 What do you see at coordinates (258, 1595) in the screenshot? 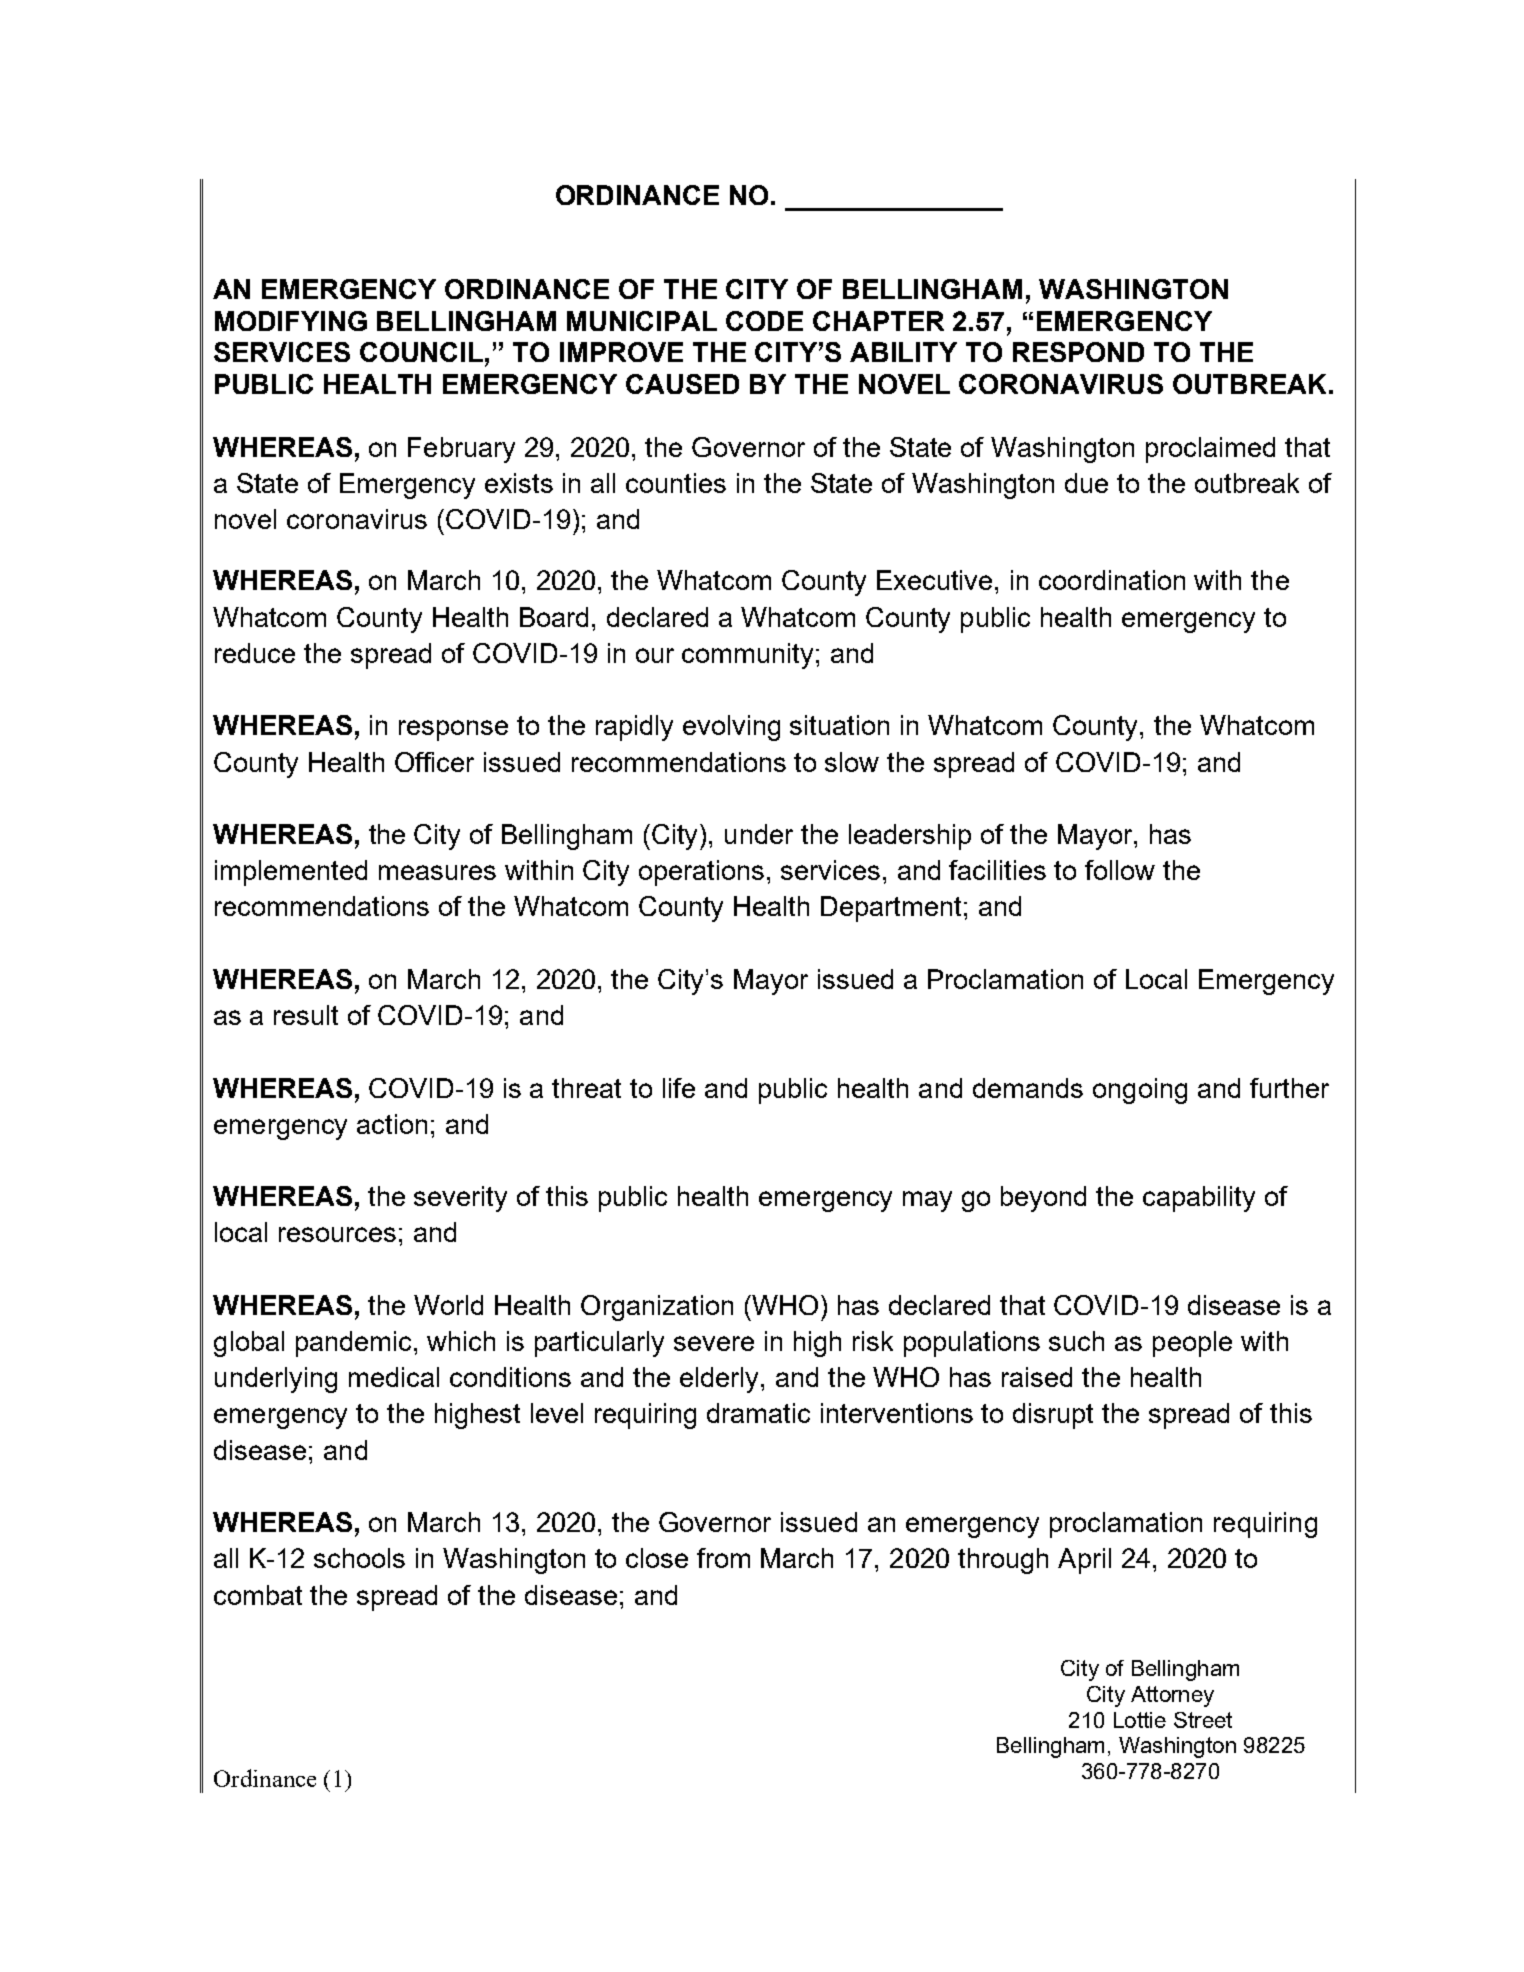
I see `combat` at bounding box center [258, 1595].
